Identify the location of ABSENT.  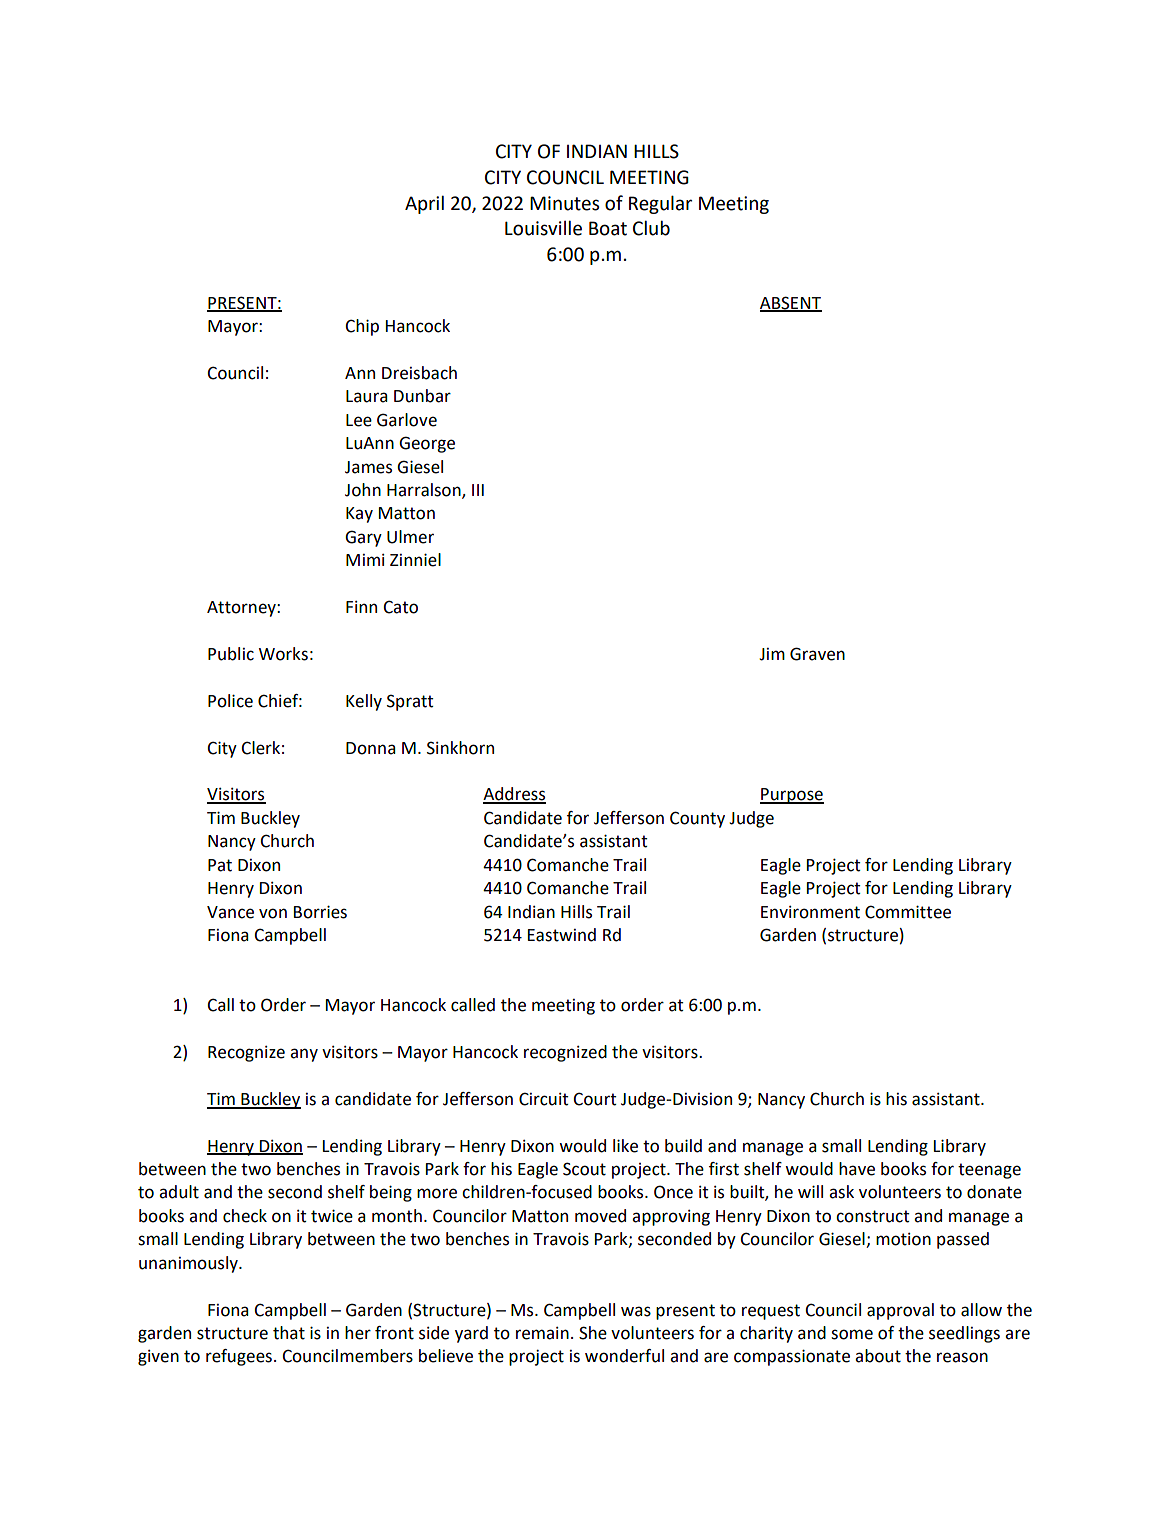
(791, 303).
